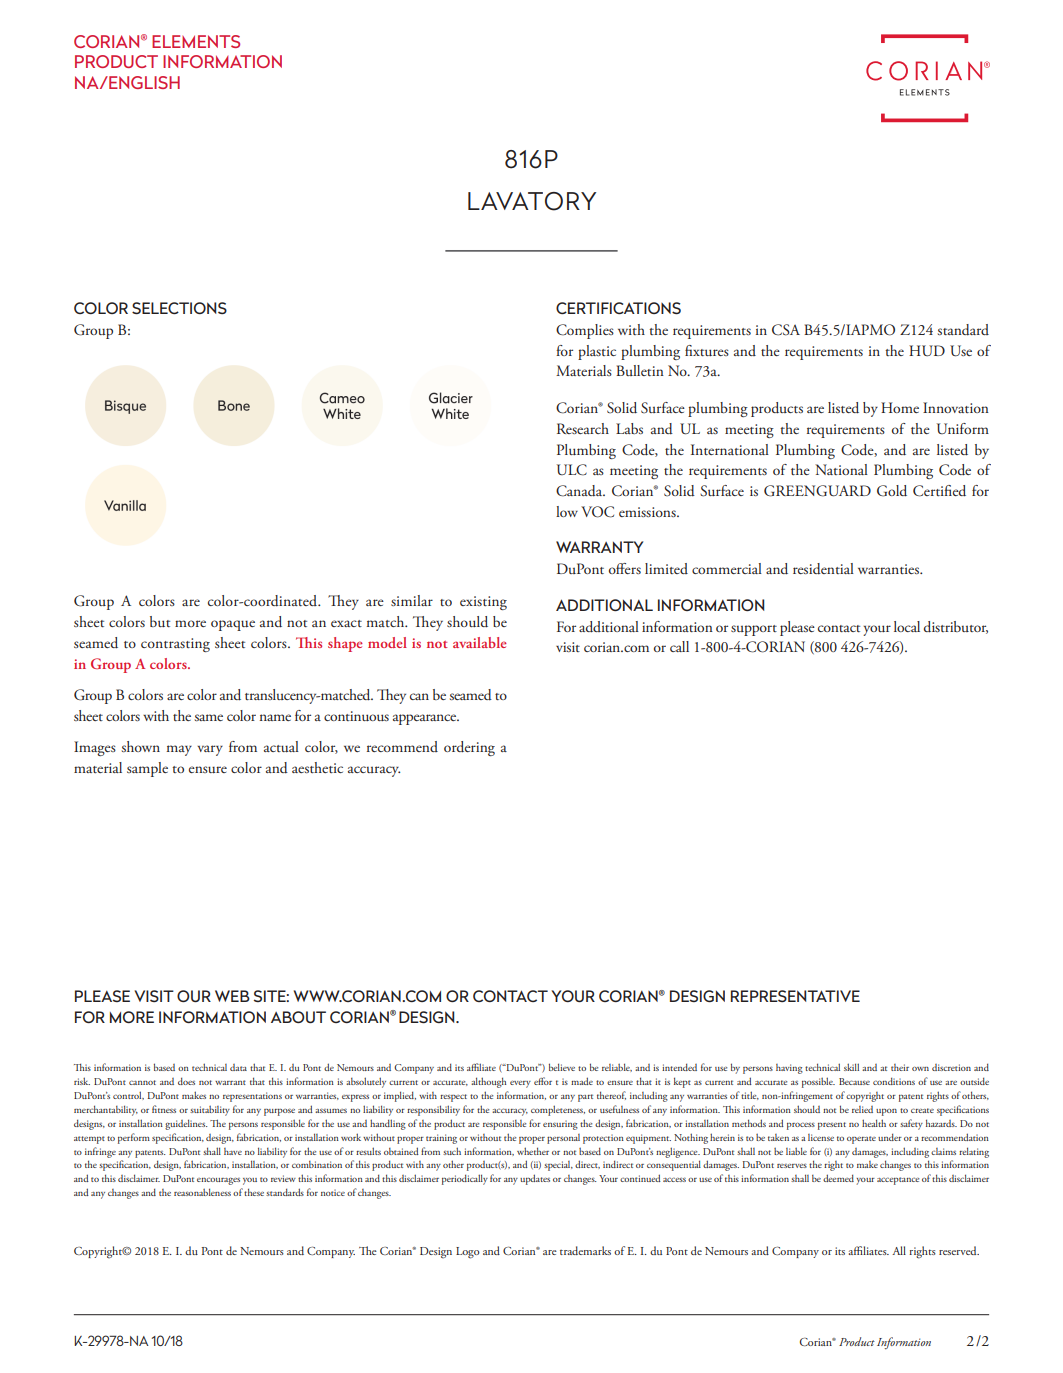 Image resolution: width=1063 pixels, height=1373 pixels. Describe the element at coordinates (179, 308) in the page. I see `SELECTIONS` at that location.
